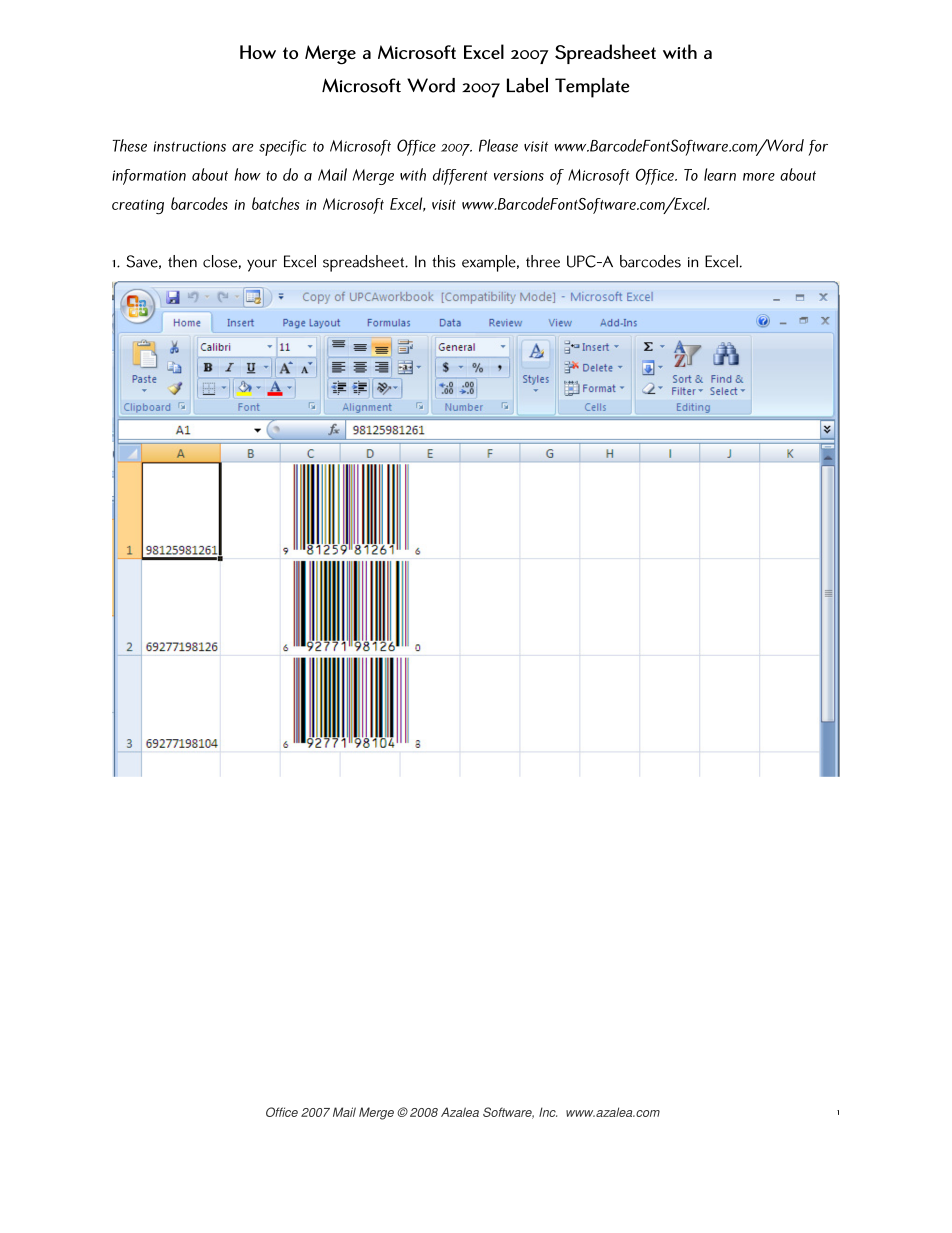 This document has height=1233, width=952. Describe the element at coordinates (182, 261) in the document. I see `then` at that location.
